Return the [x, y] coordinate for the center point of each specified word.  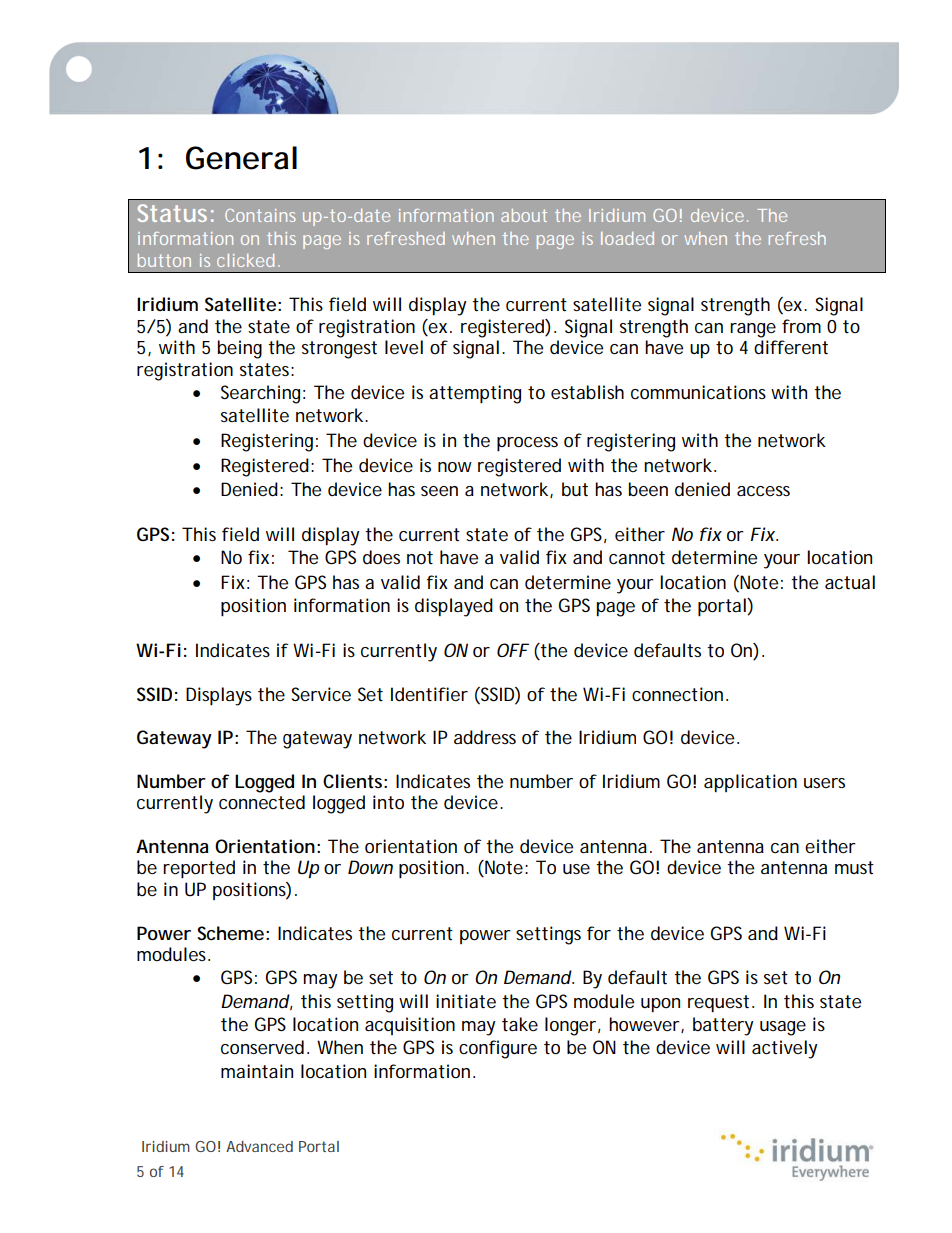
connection [677, 694]
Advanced [259, 1146]
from [801, 326]
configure [498, 1049]
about [524, 215]
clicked [245, 260]
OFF [513, 650]
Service [321, 694]
